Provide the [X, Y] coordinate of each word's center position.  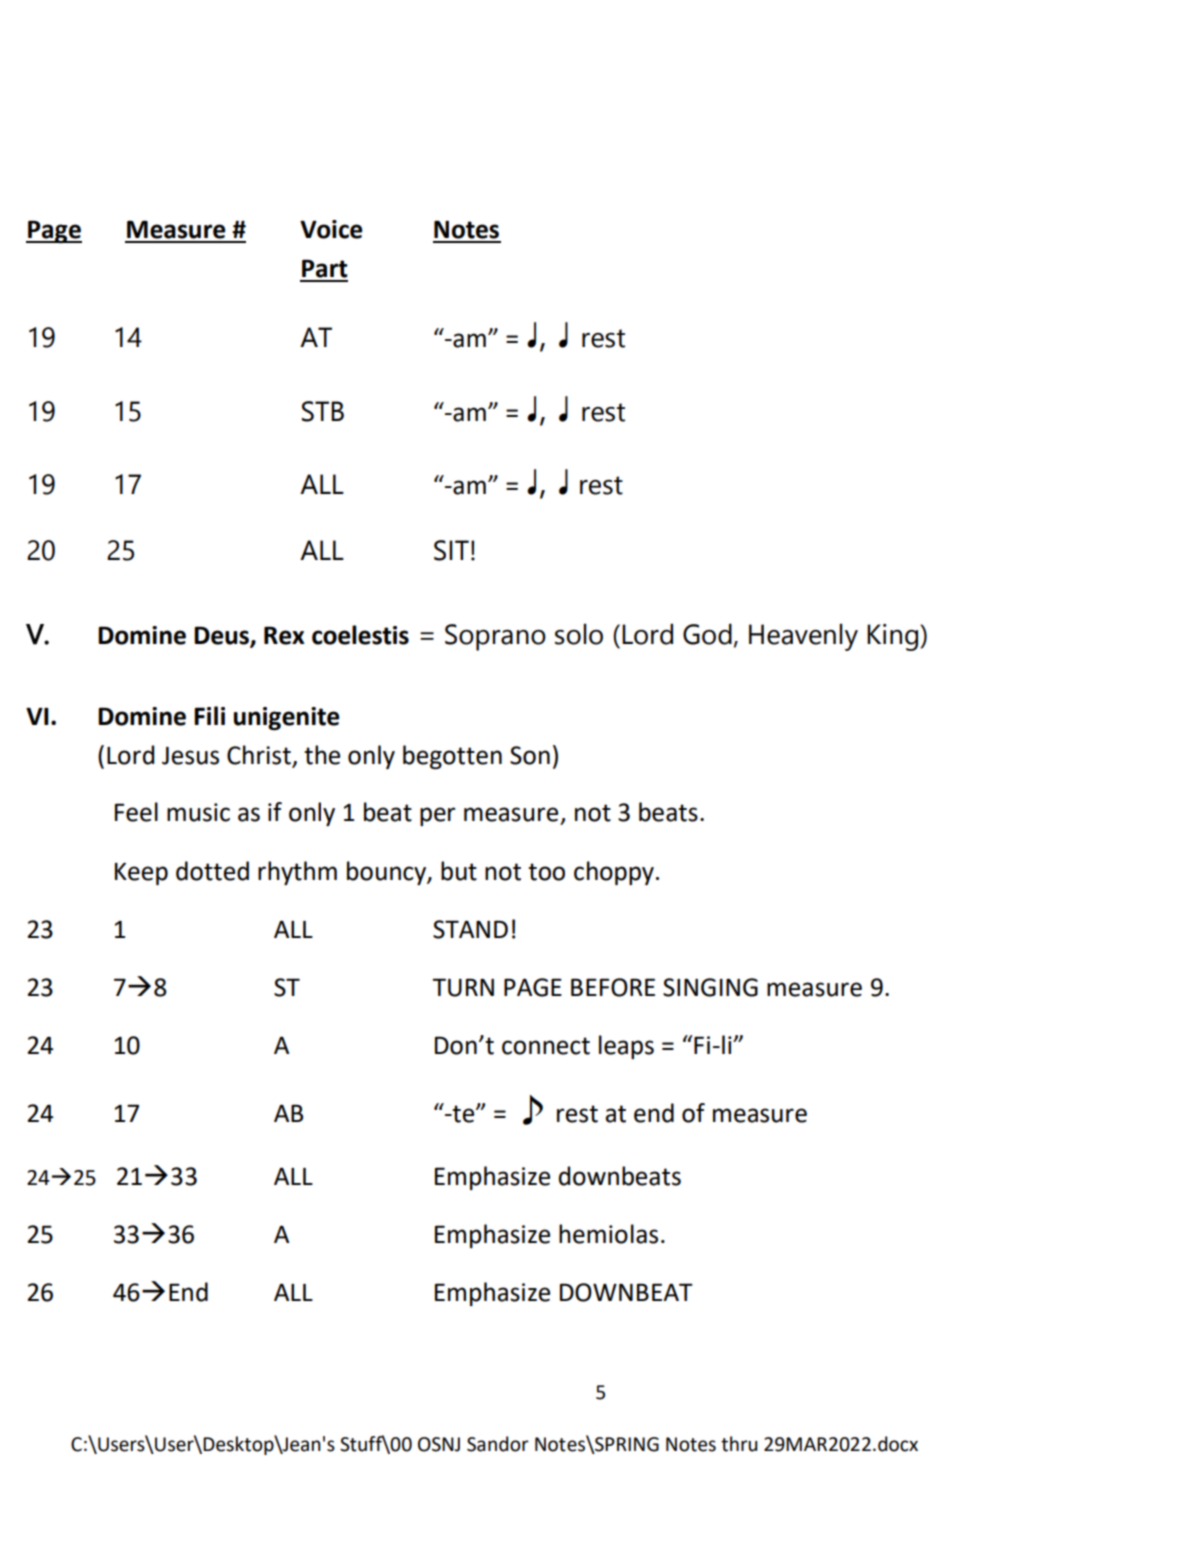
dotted [212, 871]
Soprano [495, 637]
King [894, 637]
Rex [284, 635]
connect [546, 1046]
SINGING [710, 987]
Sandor [498, 1444]
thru [739, 1444]
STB [323, 411]
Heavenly [803, 637]
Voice [331, 229]
